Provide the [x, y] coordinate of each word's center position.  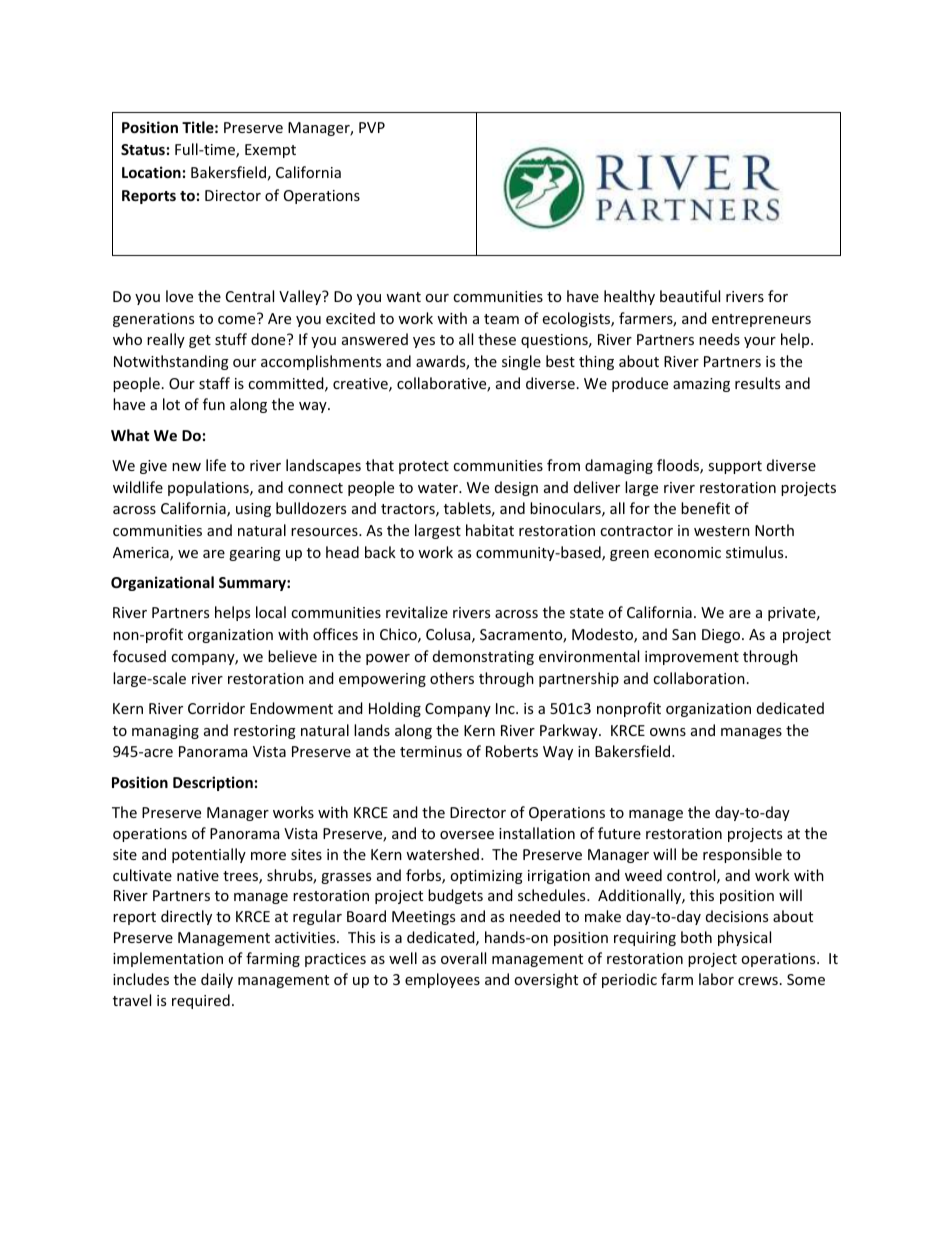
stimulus [756, 552]
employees [442, 980]
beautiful [690, 296]
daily [217, 980]
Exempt [270, 151]
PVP [372, 127]
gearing [255, 554]
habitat [490, 530]
